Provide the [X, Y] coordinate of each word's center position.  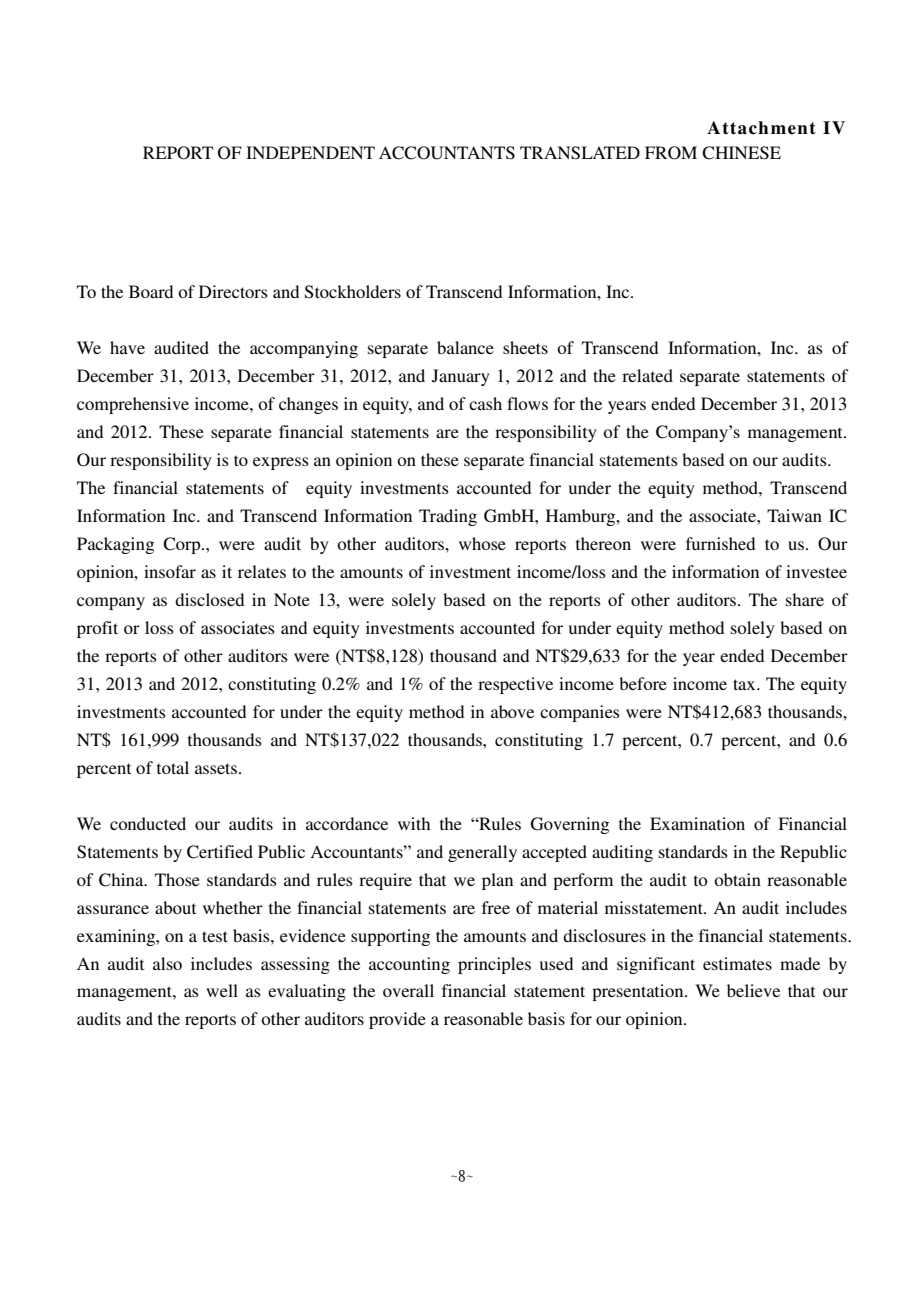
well [222, 990]
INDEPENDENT [310, 152]
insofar [170, 571]
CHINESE [741, 153]
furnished [720, 543]
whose [482, 543]
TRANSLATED [580, 153]
